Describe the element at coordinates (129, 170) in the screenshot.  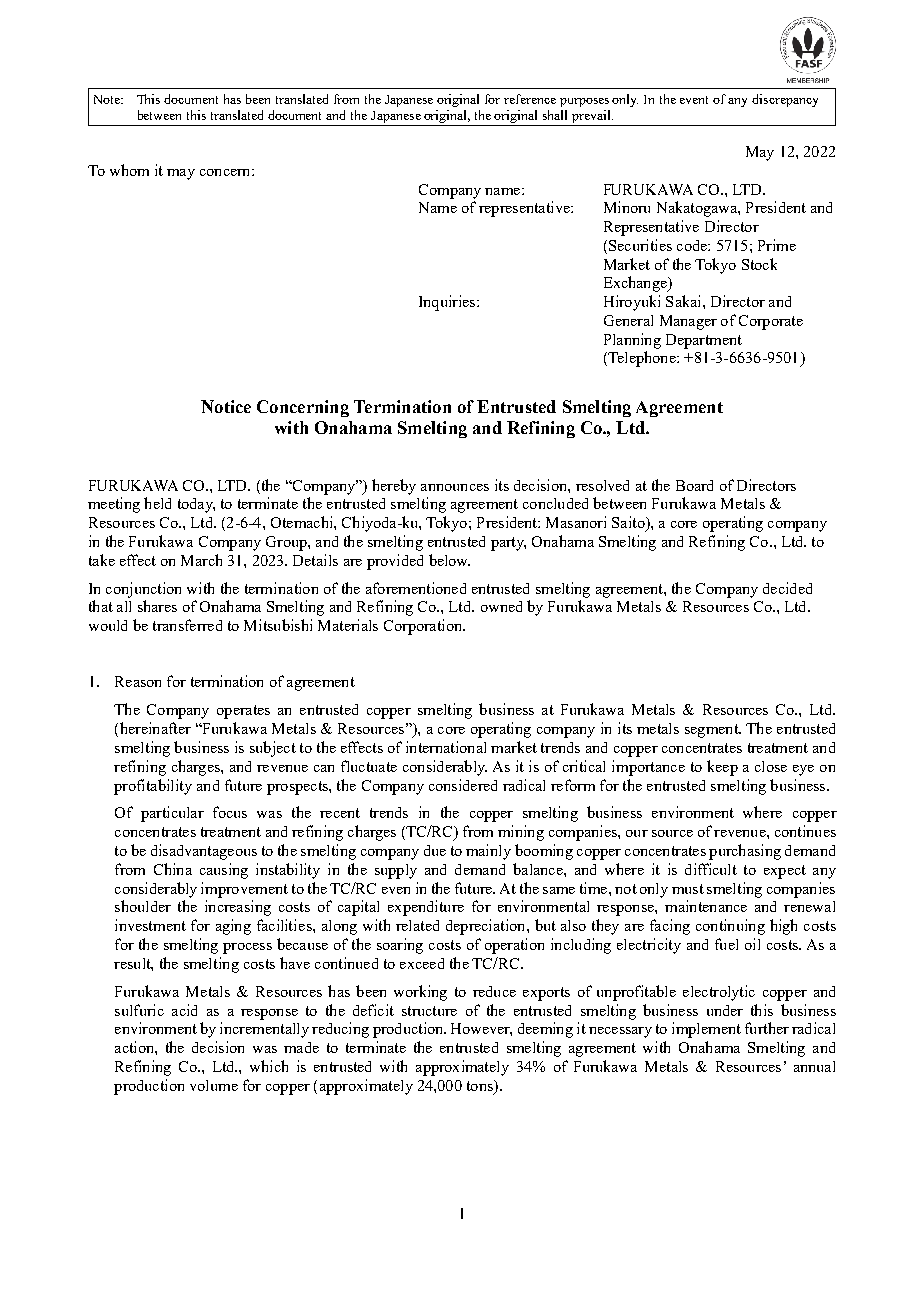
I see `whom` at that location.
